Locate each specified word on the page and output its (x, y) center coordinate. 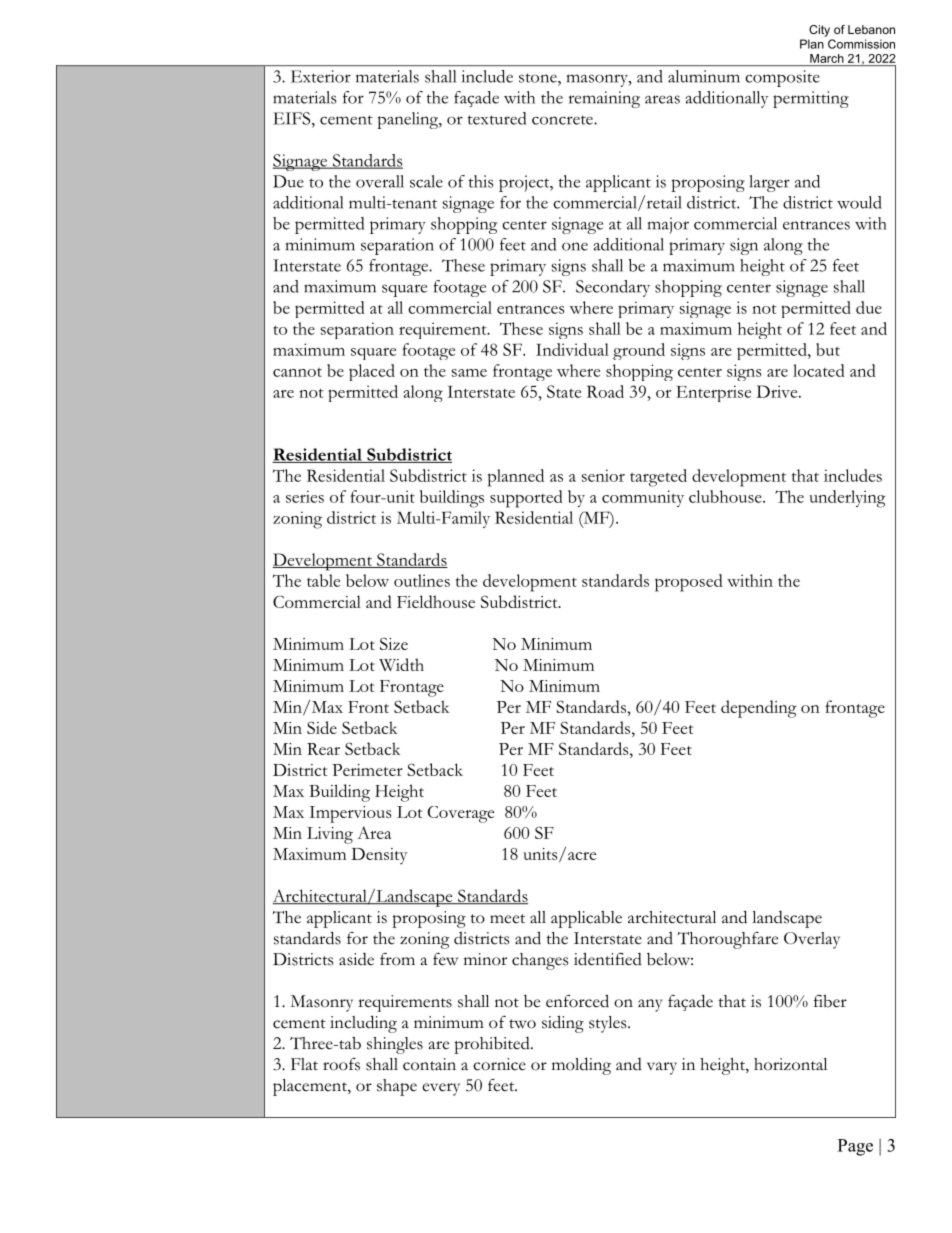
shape (397, 1087)
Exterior (321, 76)
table (323, 580)
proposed (689, 583)
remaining (604, 99)
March (827, 58)
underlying (847, 499)
